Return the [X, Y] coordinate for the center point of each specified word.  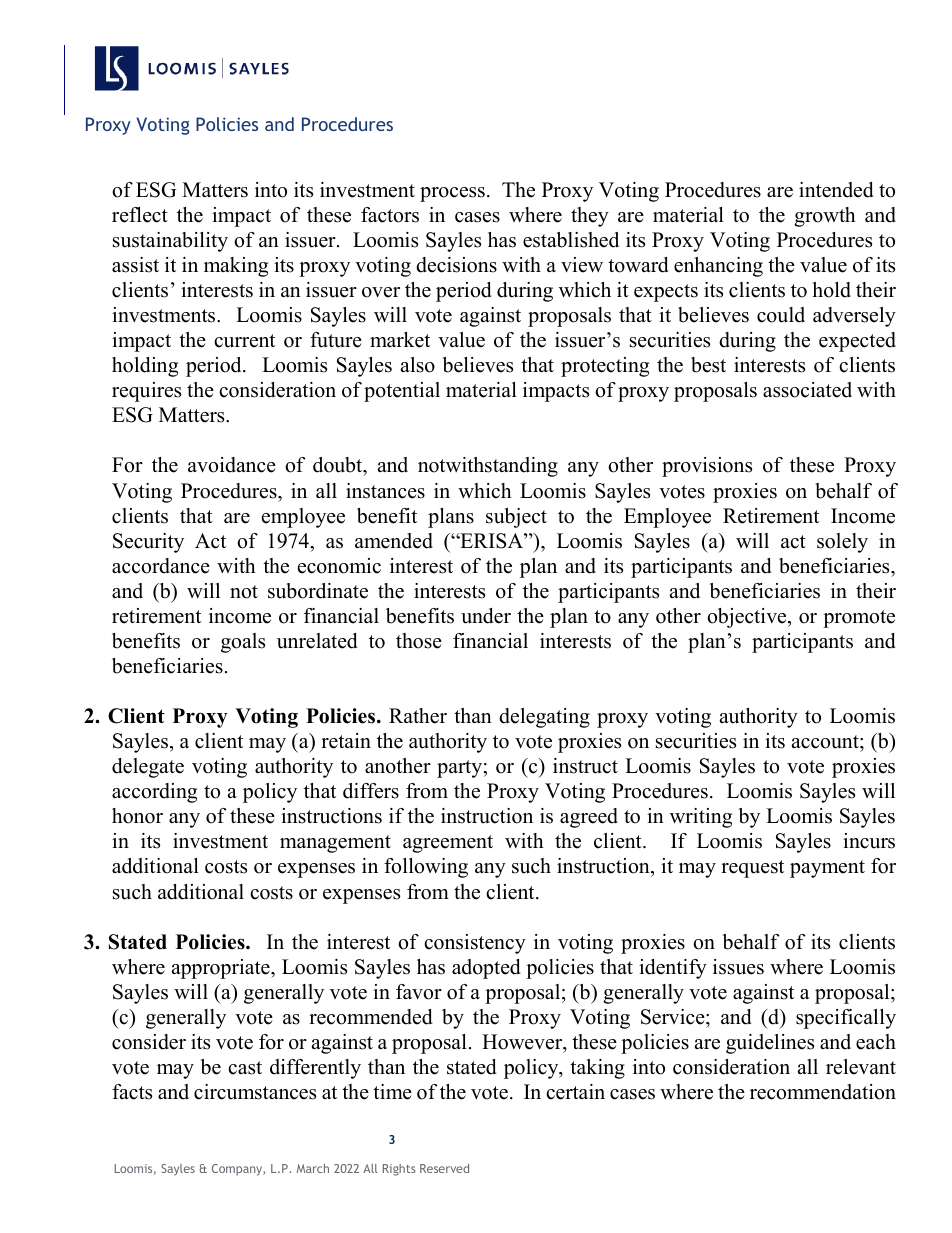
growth [825, 217]
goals [243, 643]
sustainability [170, 242]
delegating [544, 718]
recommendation [823, 1092]
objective [748, 618]
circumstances [255, 1092]
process [452, 194]
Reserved [444, 1168]
